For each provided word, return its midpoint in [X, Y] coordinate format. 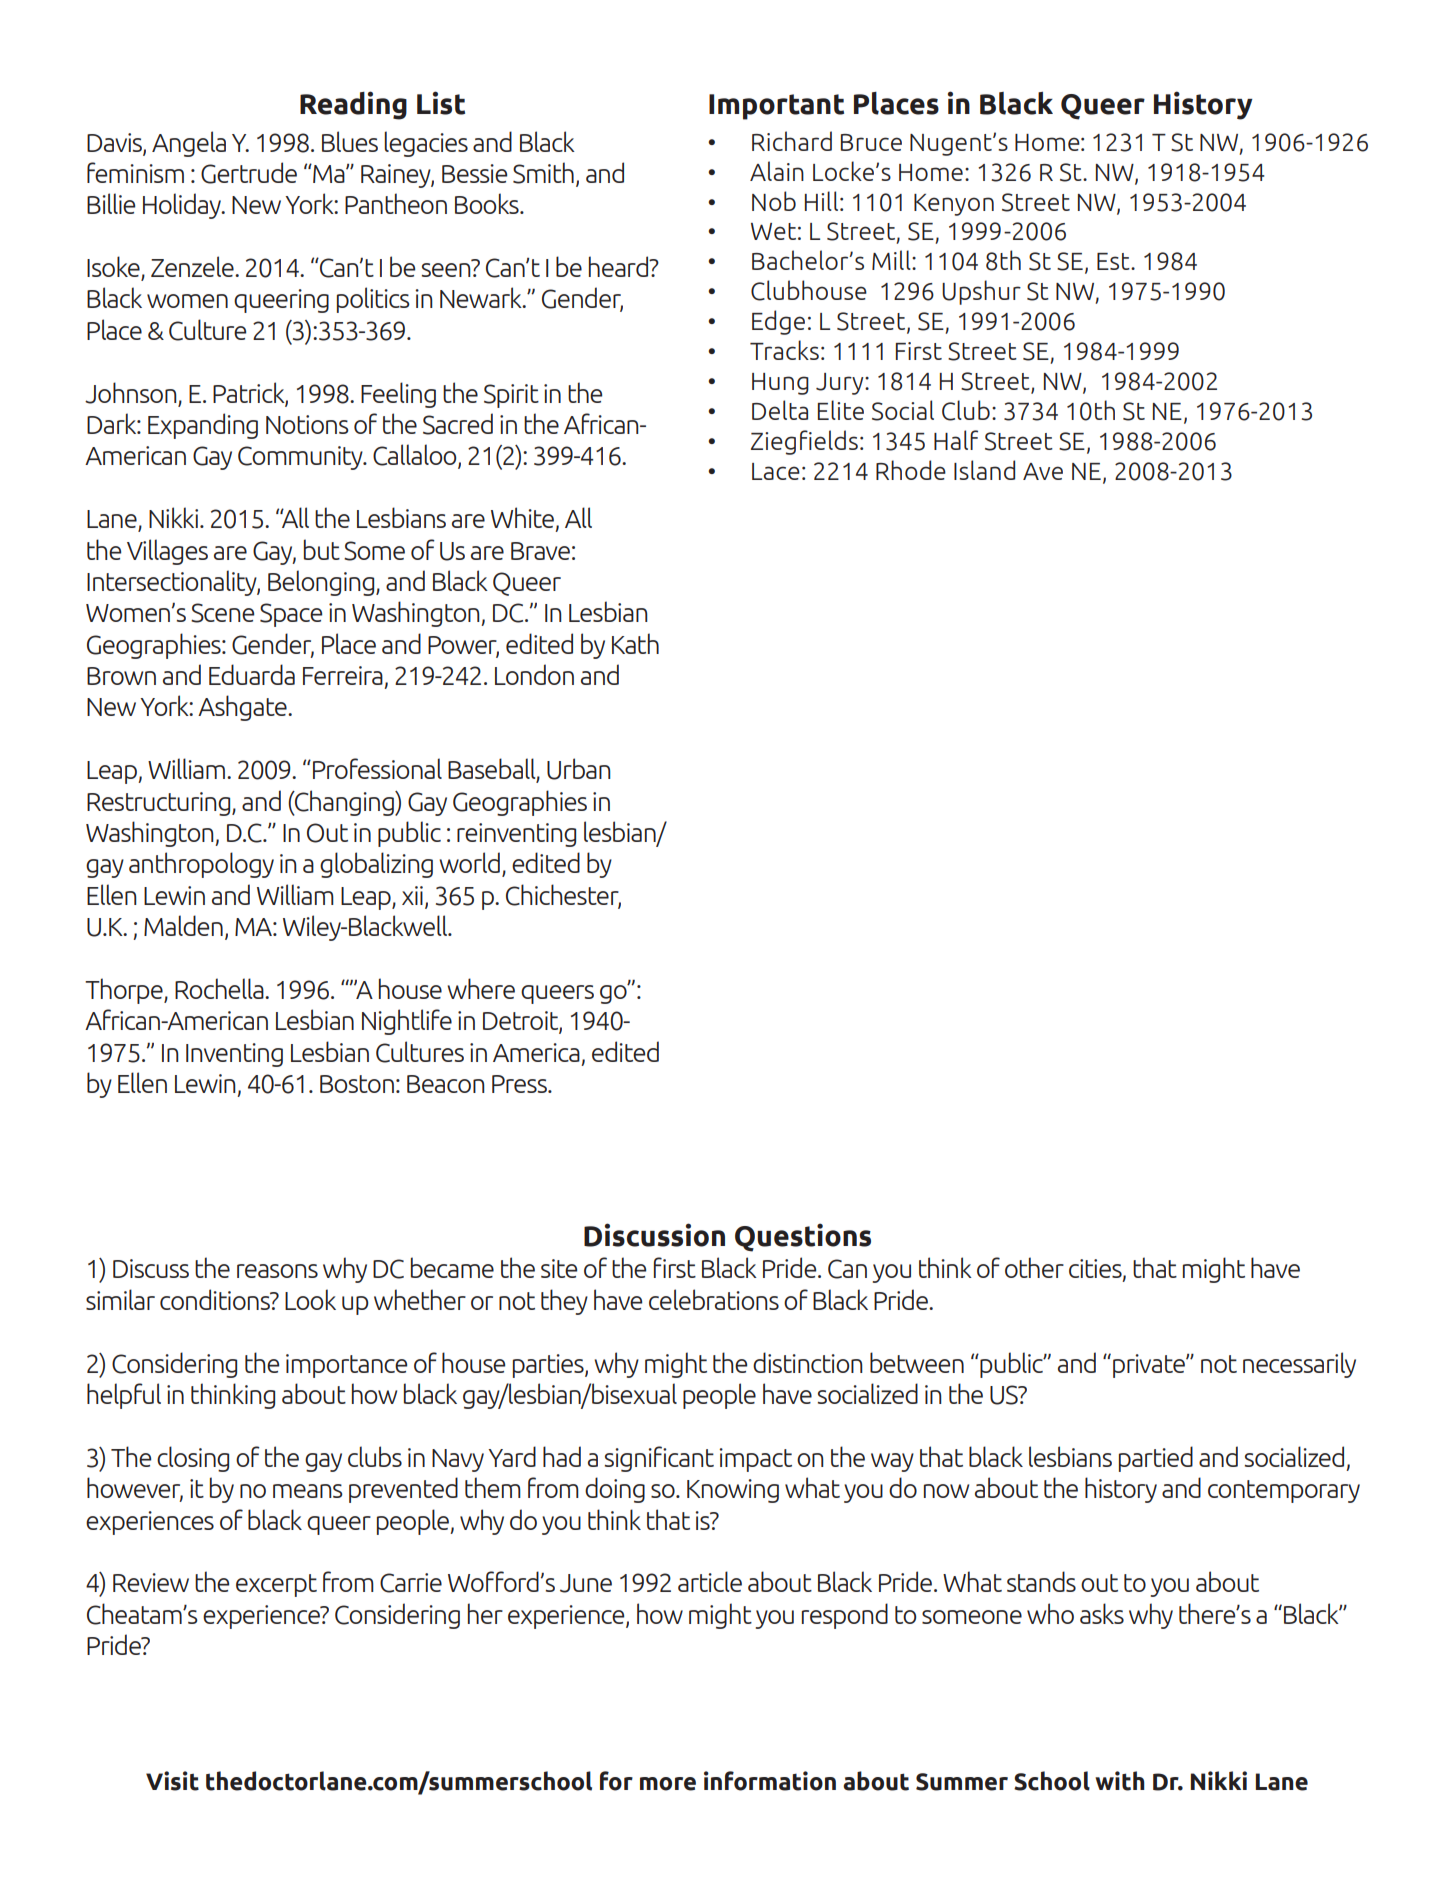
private [1150, 1366]
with [1120, 1781]
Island [984, 470]
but [322, 549]
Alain [777, 171]
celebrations [714, 1299]
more [668, 1784]
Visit [172, 1781]
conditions [216, 1299]
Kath [635, 643]
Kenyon [954, 205]
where [481, 988]
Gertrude [249, 173]
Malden [183, 925]
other [1034, 1267]
